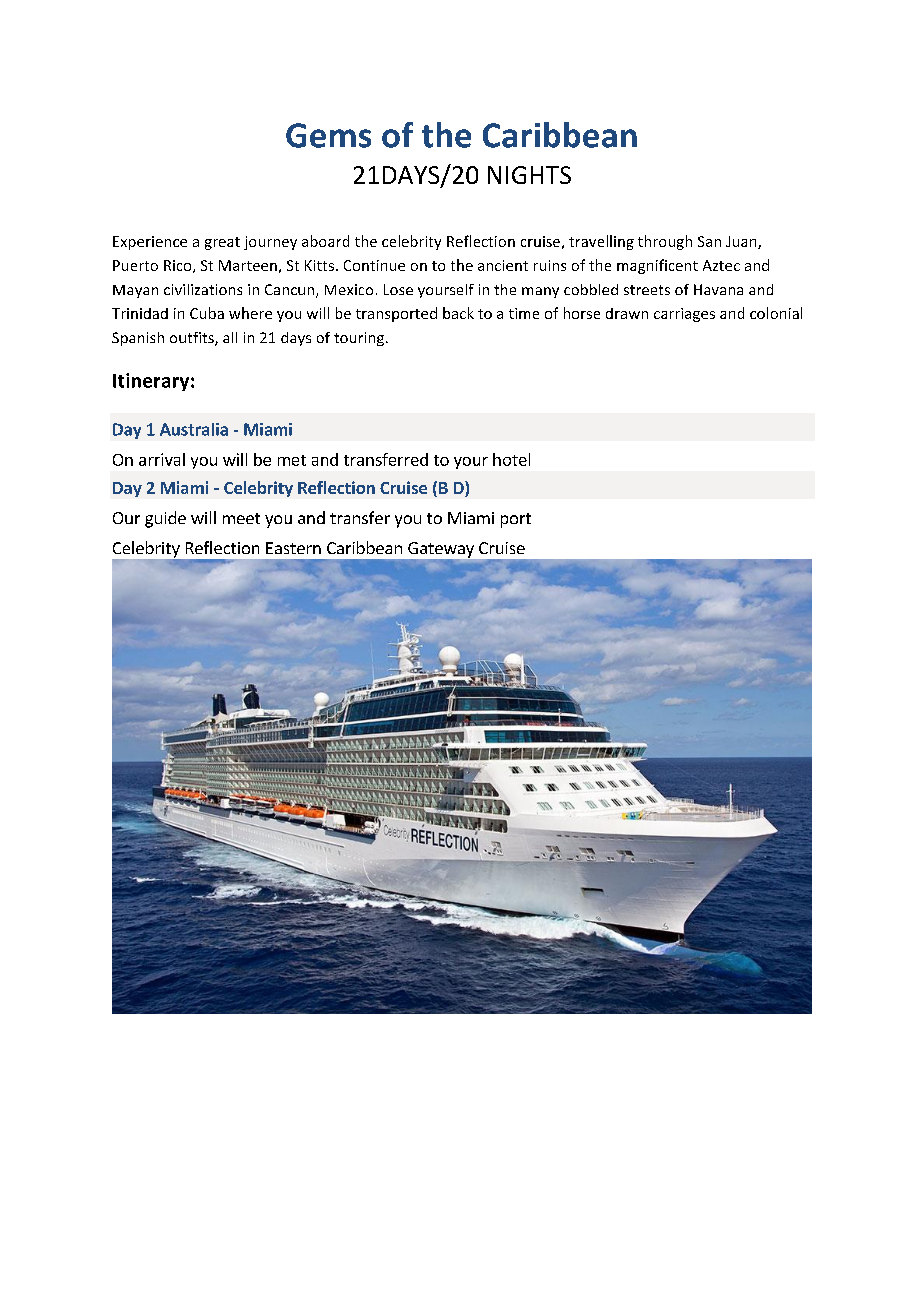  Describe the element at coordinates (458, 313) in the page. I see `back` at that location.
